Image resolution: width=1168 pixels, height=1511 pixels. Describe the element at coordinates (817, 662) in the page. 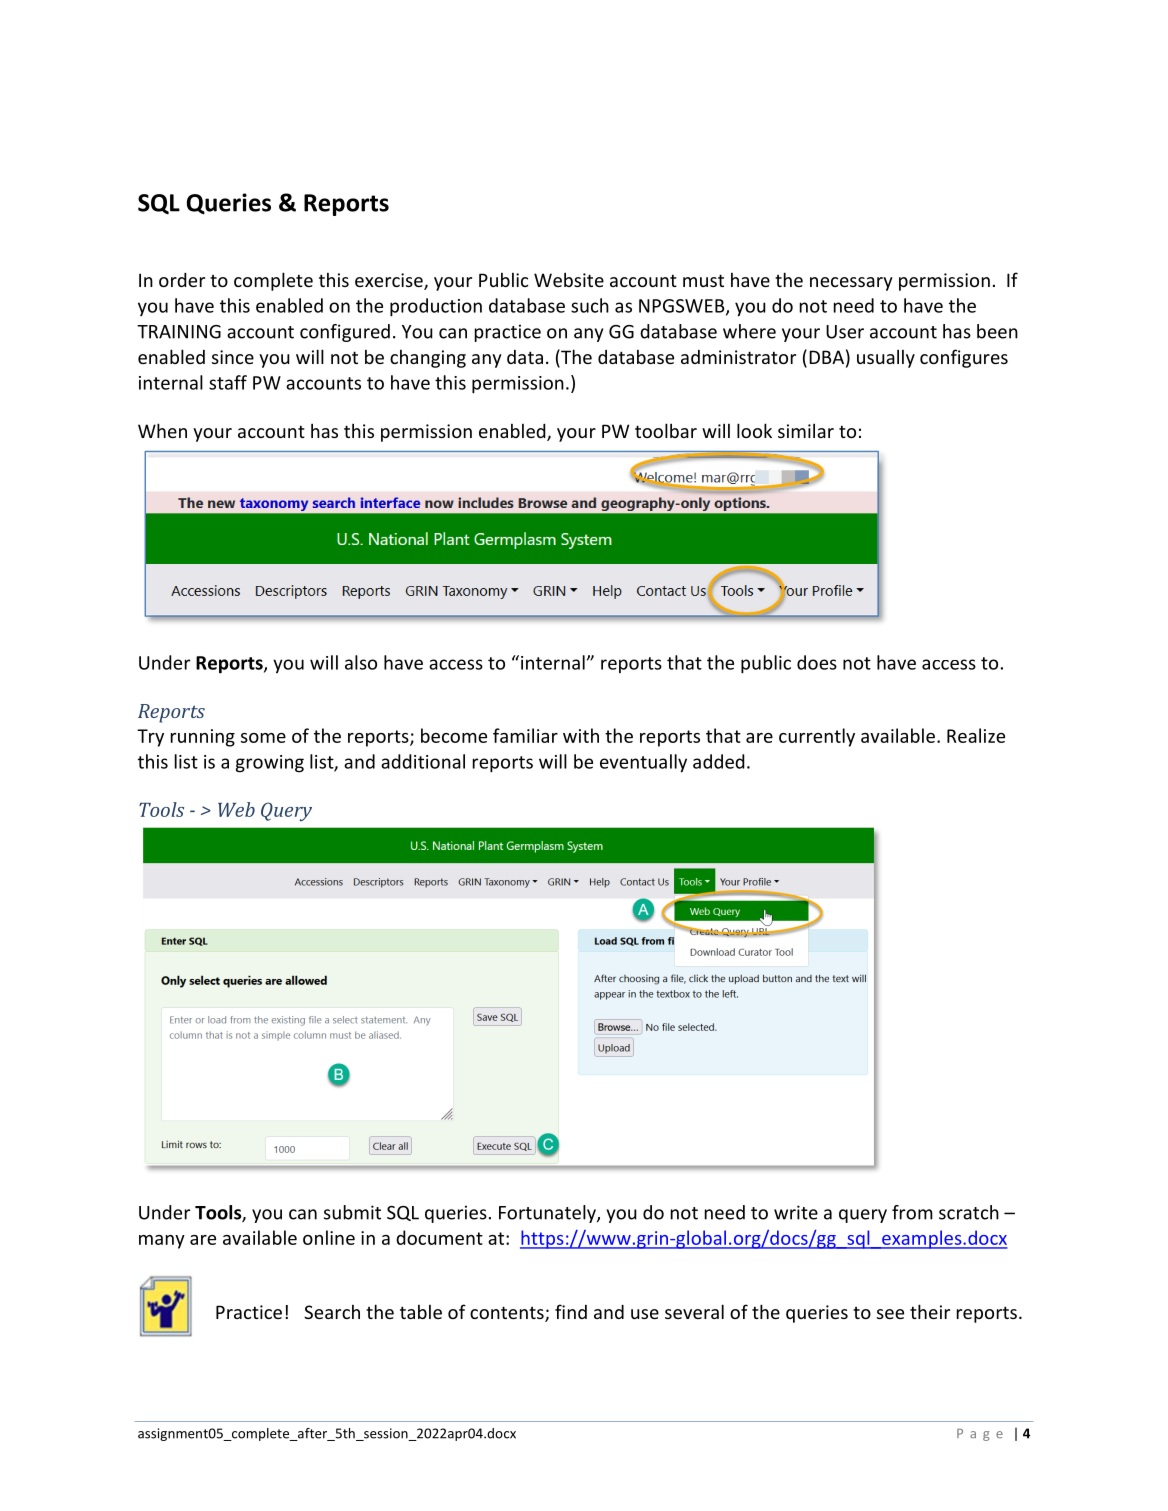

I see `does` at that location.
